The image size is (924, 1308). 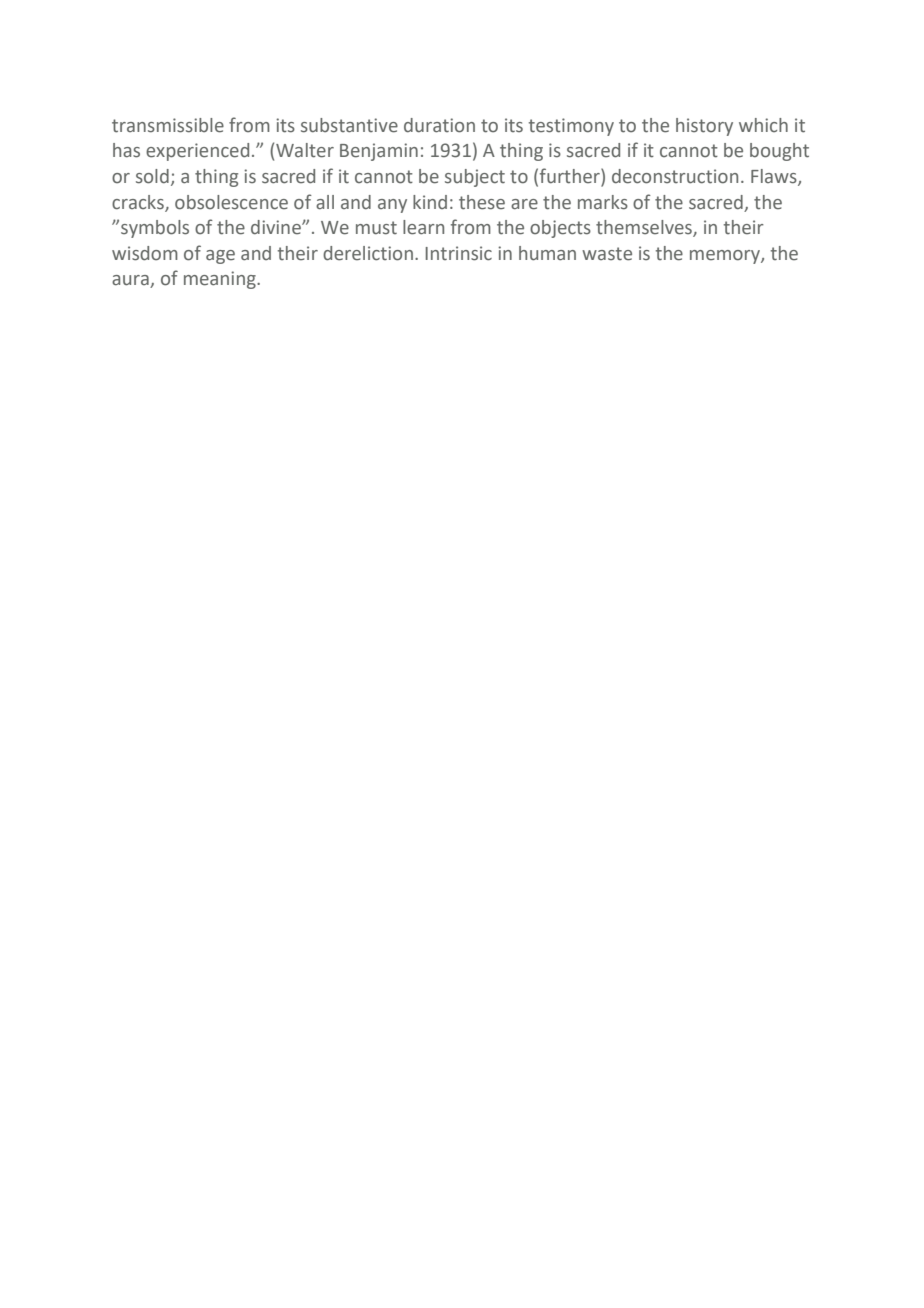 I want to click on marks, so click(x=603, y=202).
